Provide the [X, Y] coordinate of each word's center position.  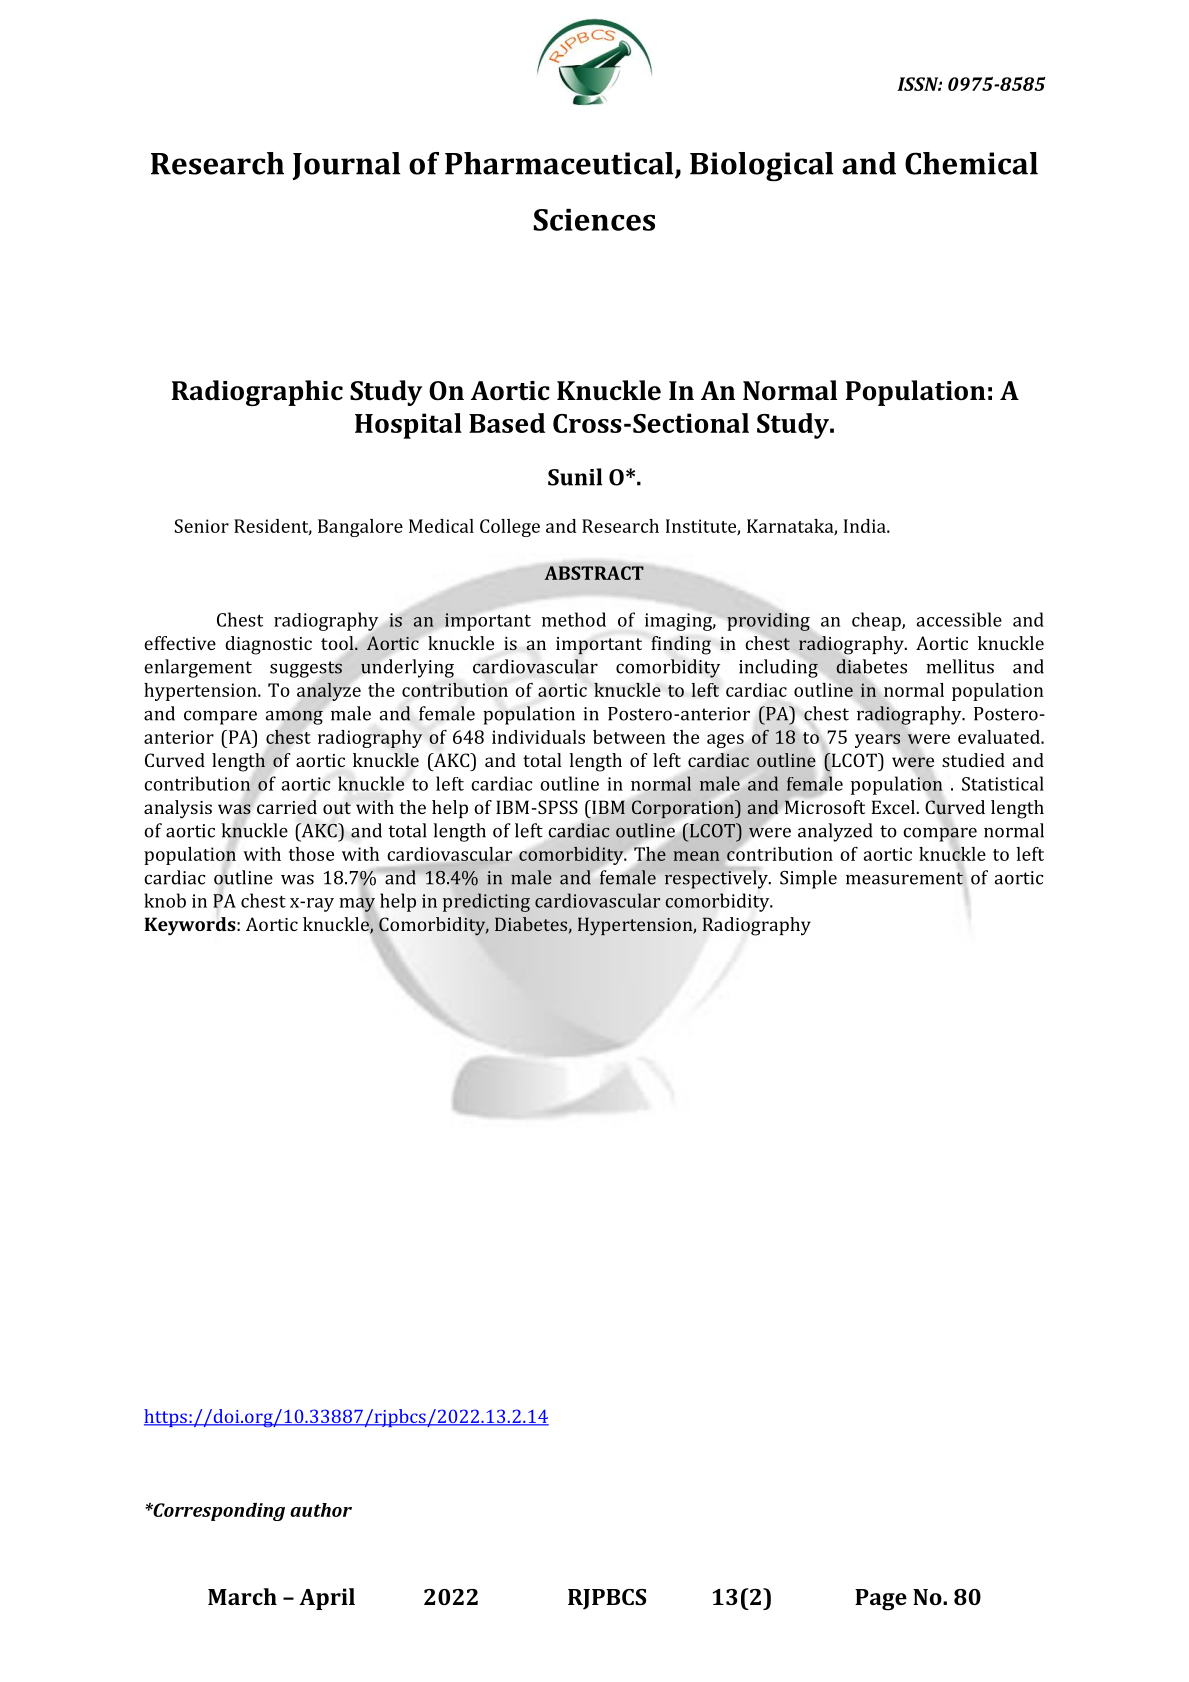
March [242, 1596]
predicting [486, 902]
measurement [905, 878]
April [327, 1599]
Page [881, 1600]
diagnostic [268, 645]
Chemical [971, 163]
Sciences [594, 220]
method [574, 619]
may [357, 905]
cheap [877, 621]
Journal [346, 166]
